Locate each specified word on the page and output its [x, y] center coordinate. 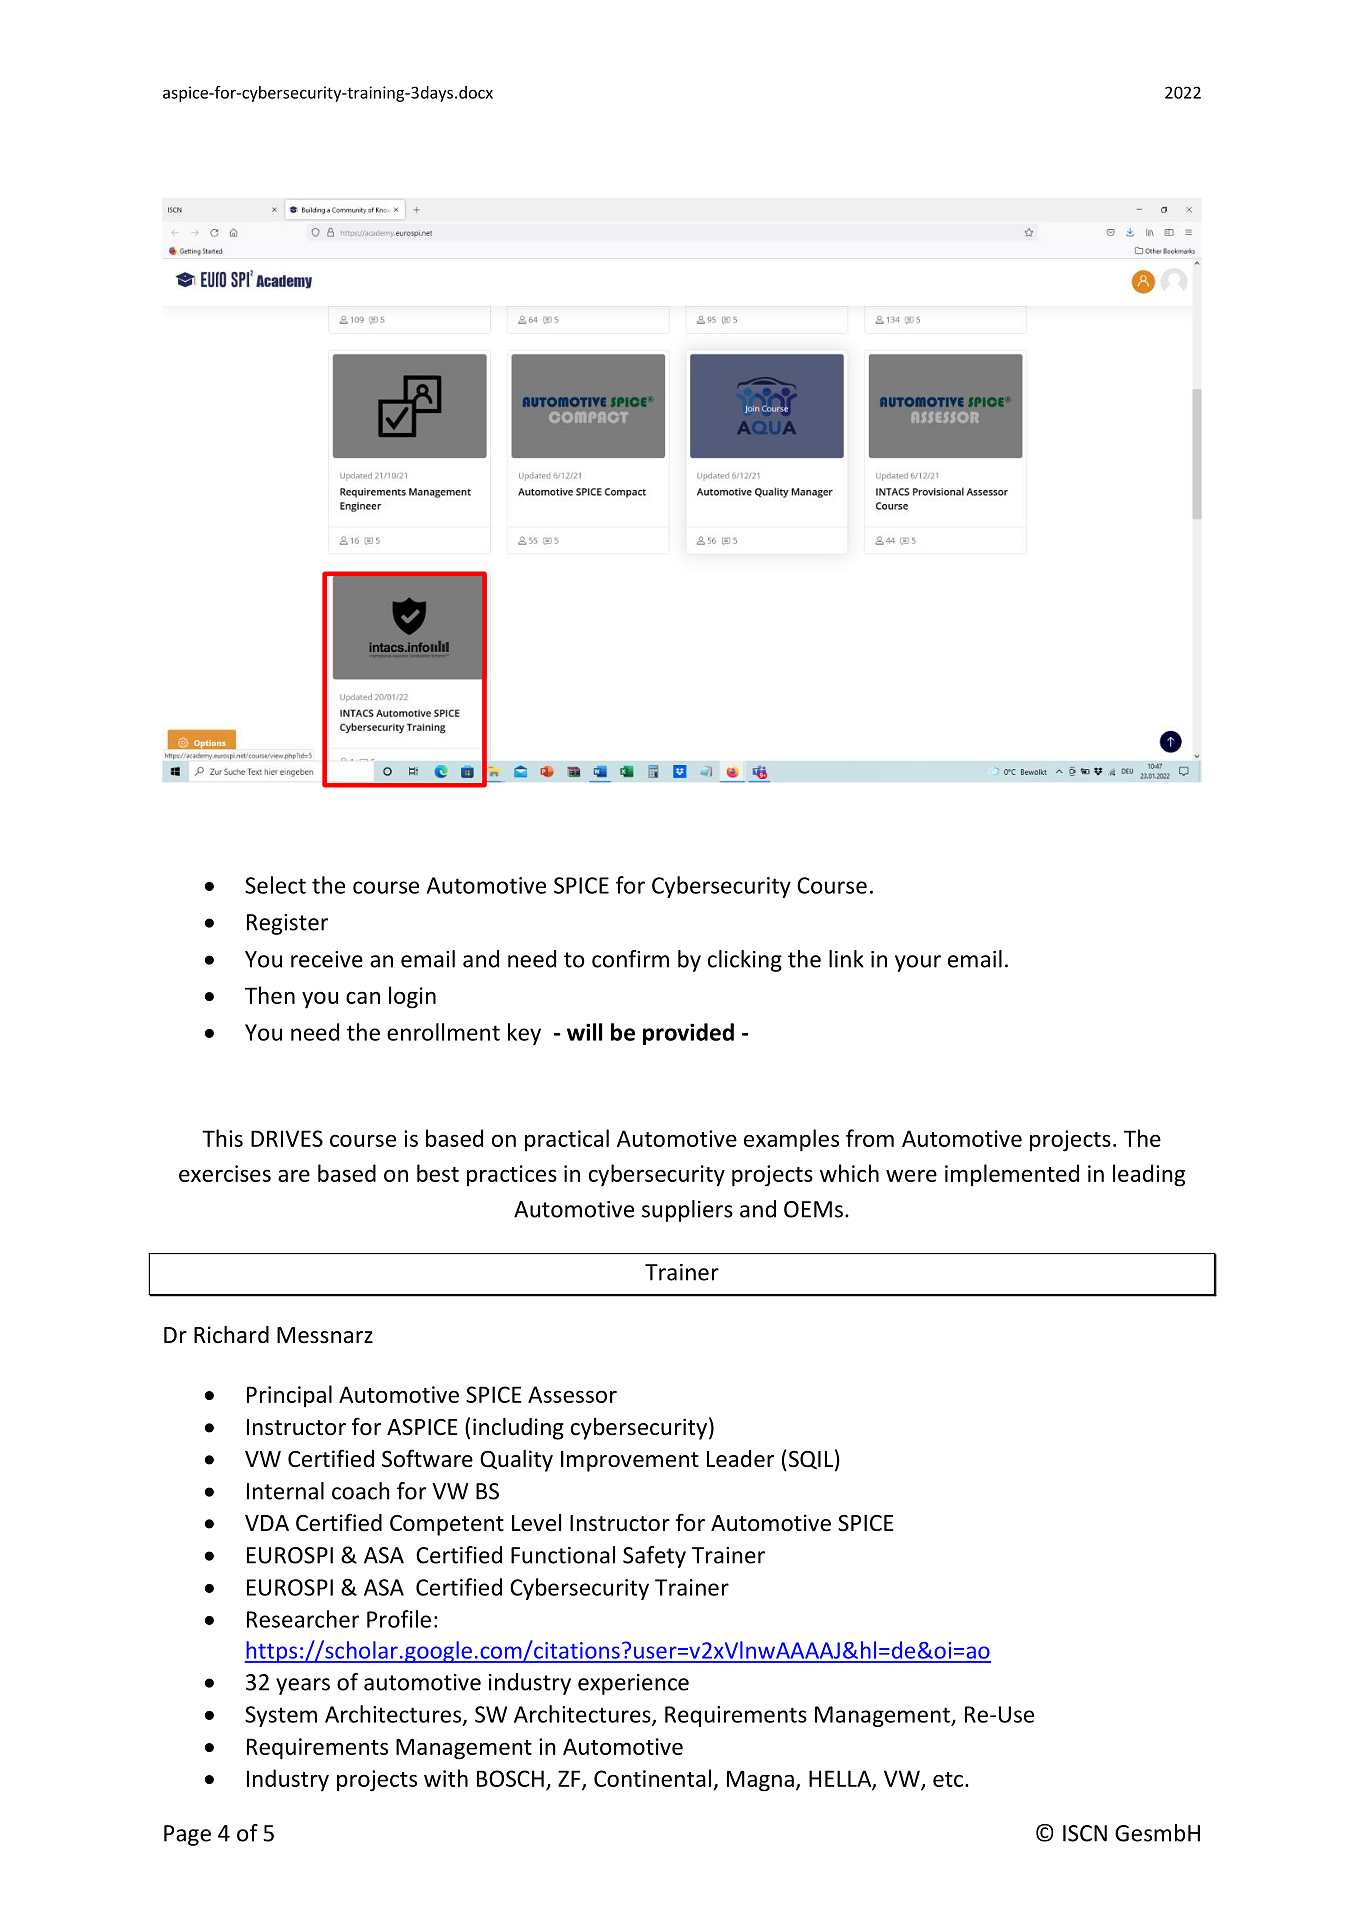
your [918, 963]
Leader [740, 1459]
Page [187, 1835]
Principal [289, 1396]
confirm [630, 959]
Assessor [572, 1394]
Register [287, 924]
